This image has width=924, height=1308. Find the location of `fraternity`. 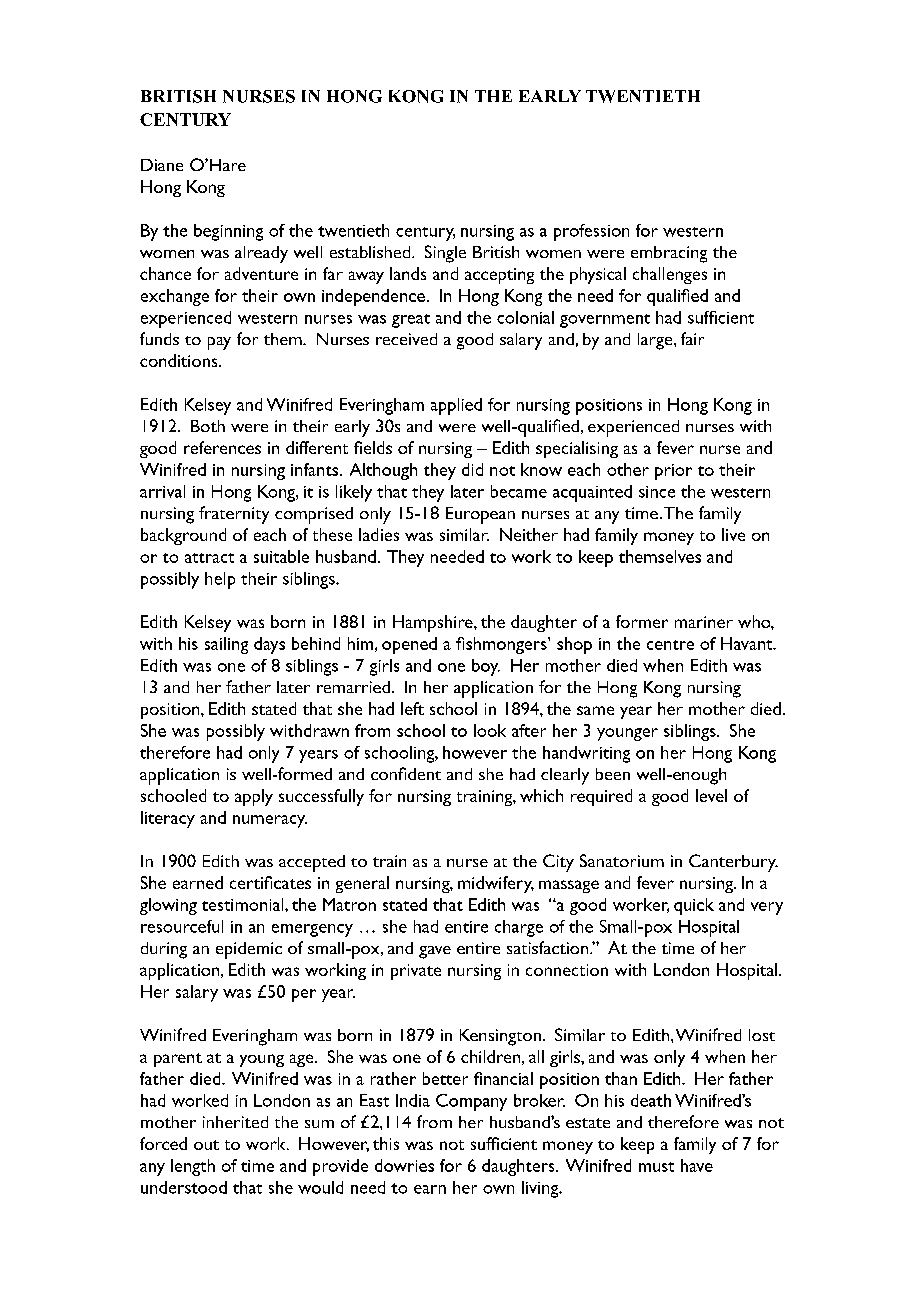

fraternity is located at coordinates (234, 515).
